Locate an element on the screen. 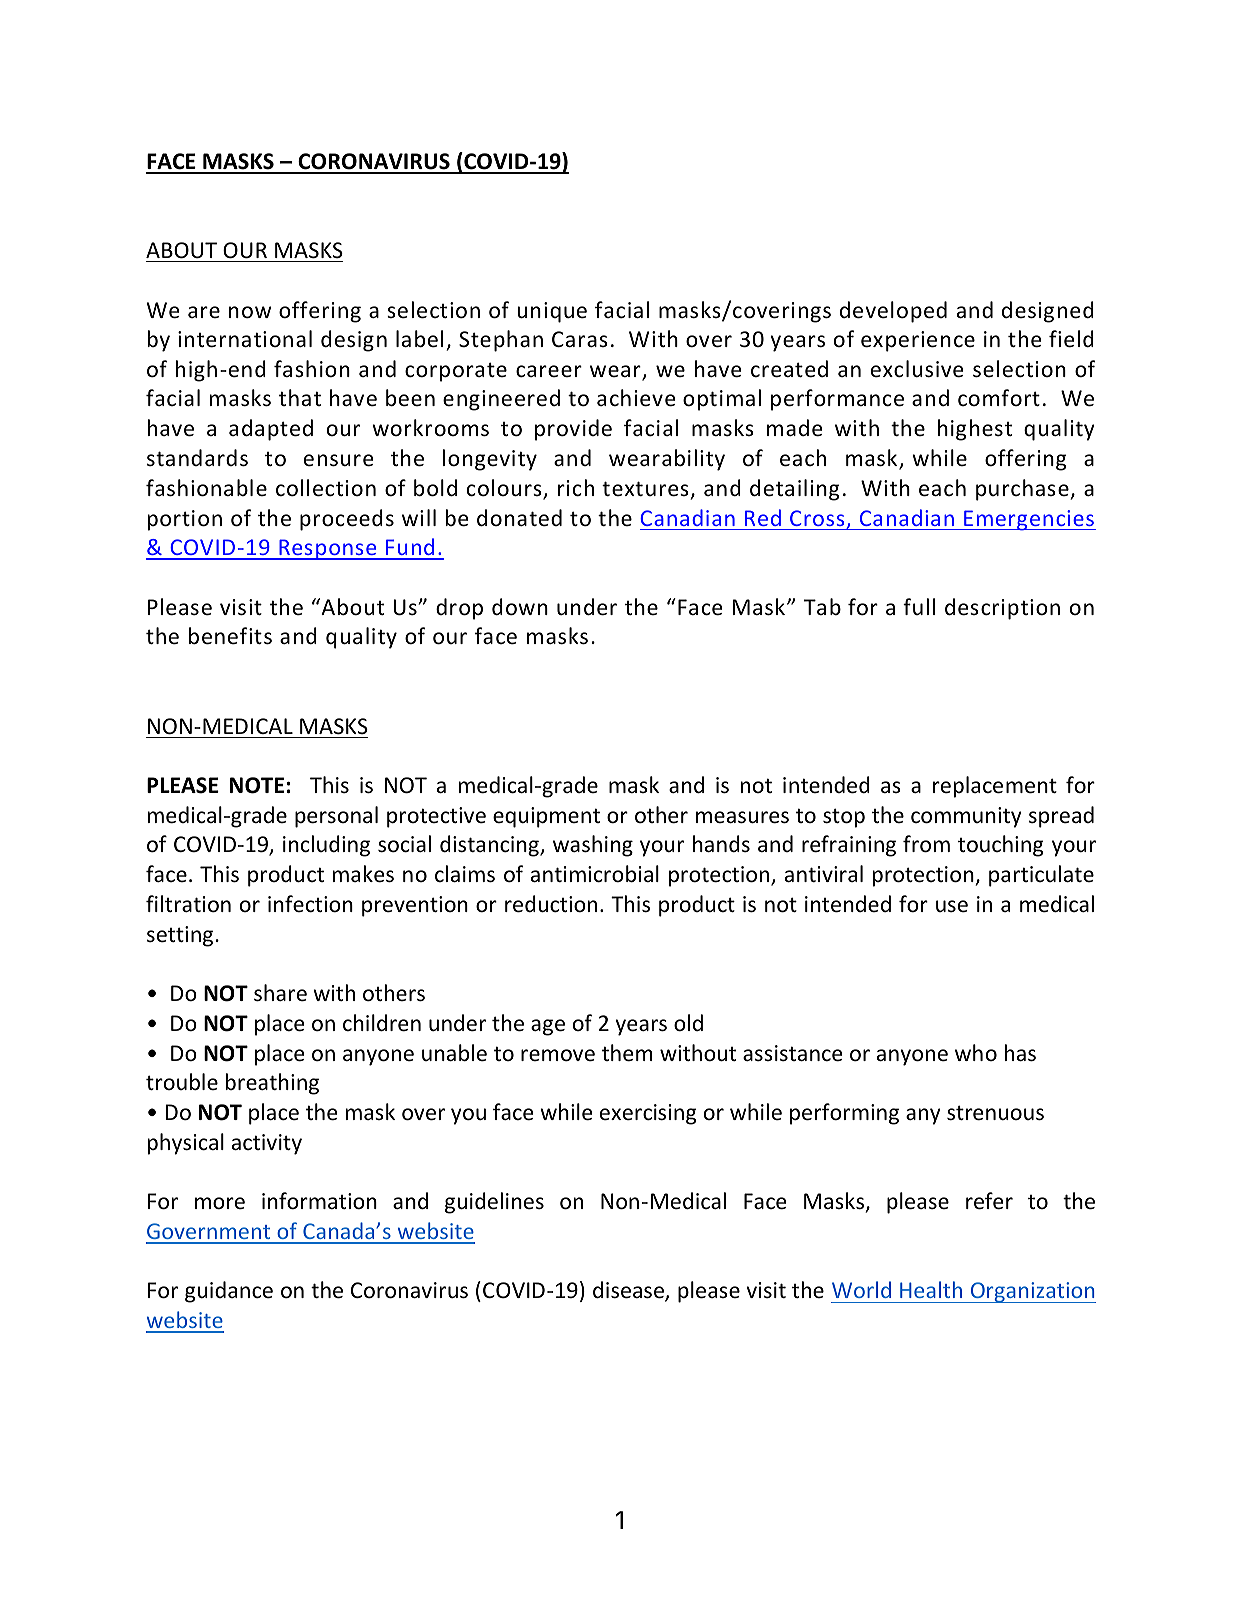  international is located at coordinates (245, 339).
